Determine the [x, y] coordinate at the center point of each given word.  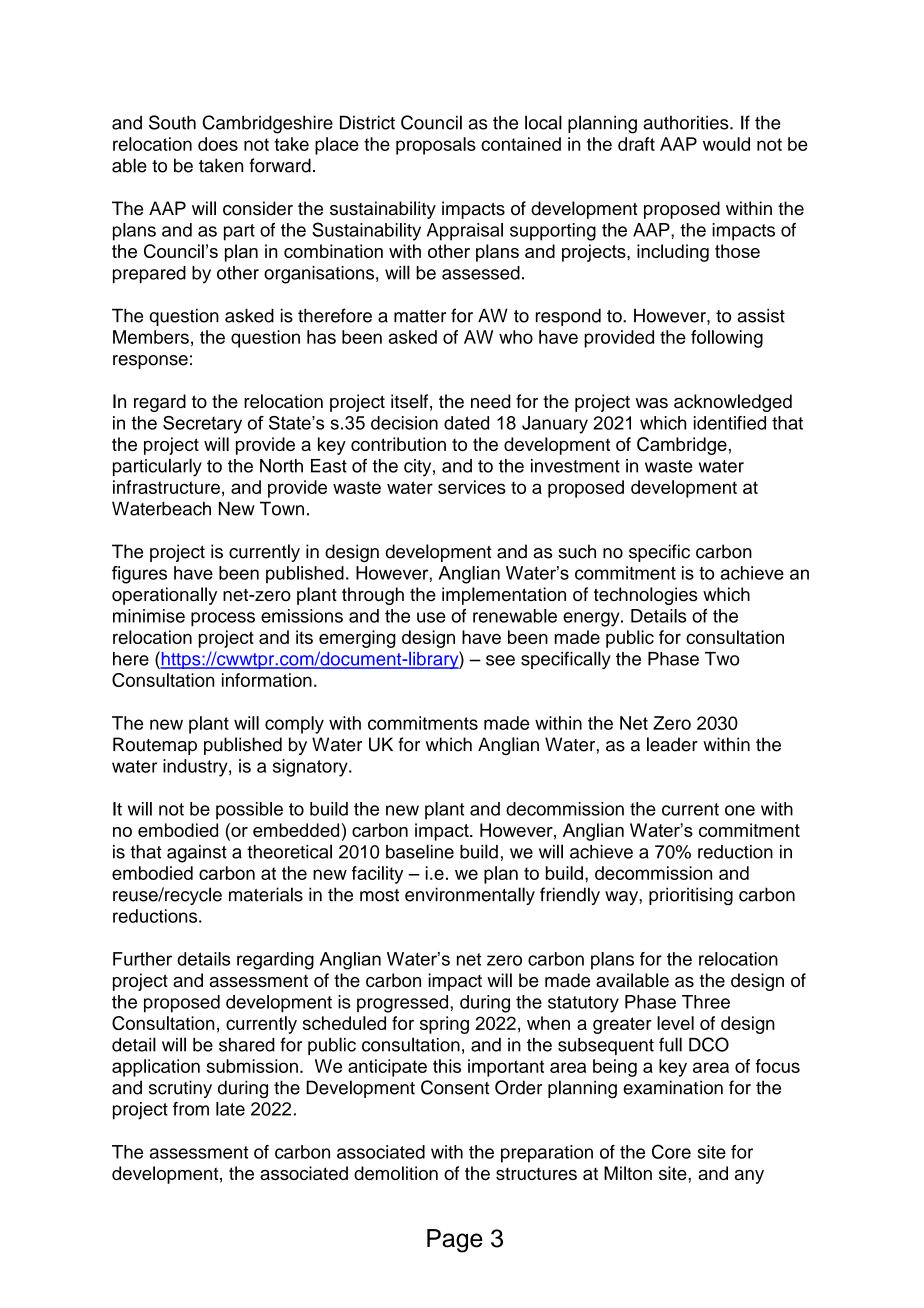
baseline [420, 851]
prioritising [691, 896]
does [218, 144]
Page [455, 1241]
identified [730, 423]
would [726, 144]
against [197, 854]
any [749, 1177]
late [230, 1109]
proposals [436, 146]
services [472, 487]
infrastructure [166, 487]
